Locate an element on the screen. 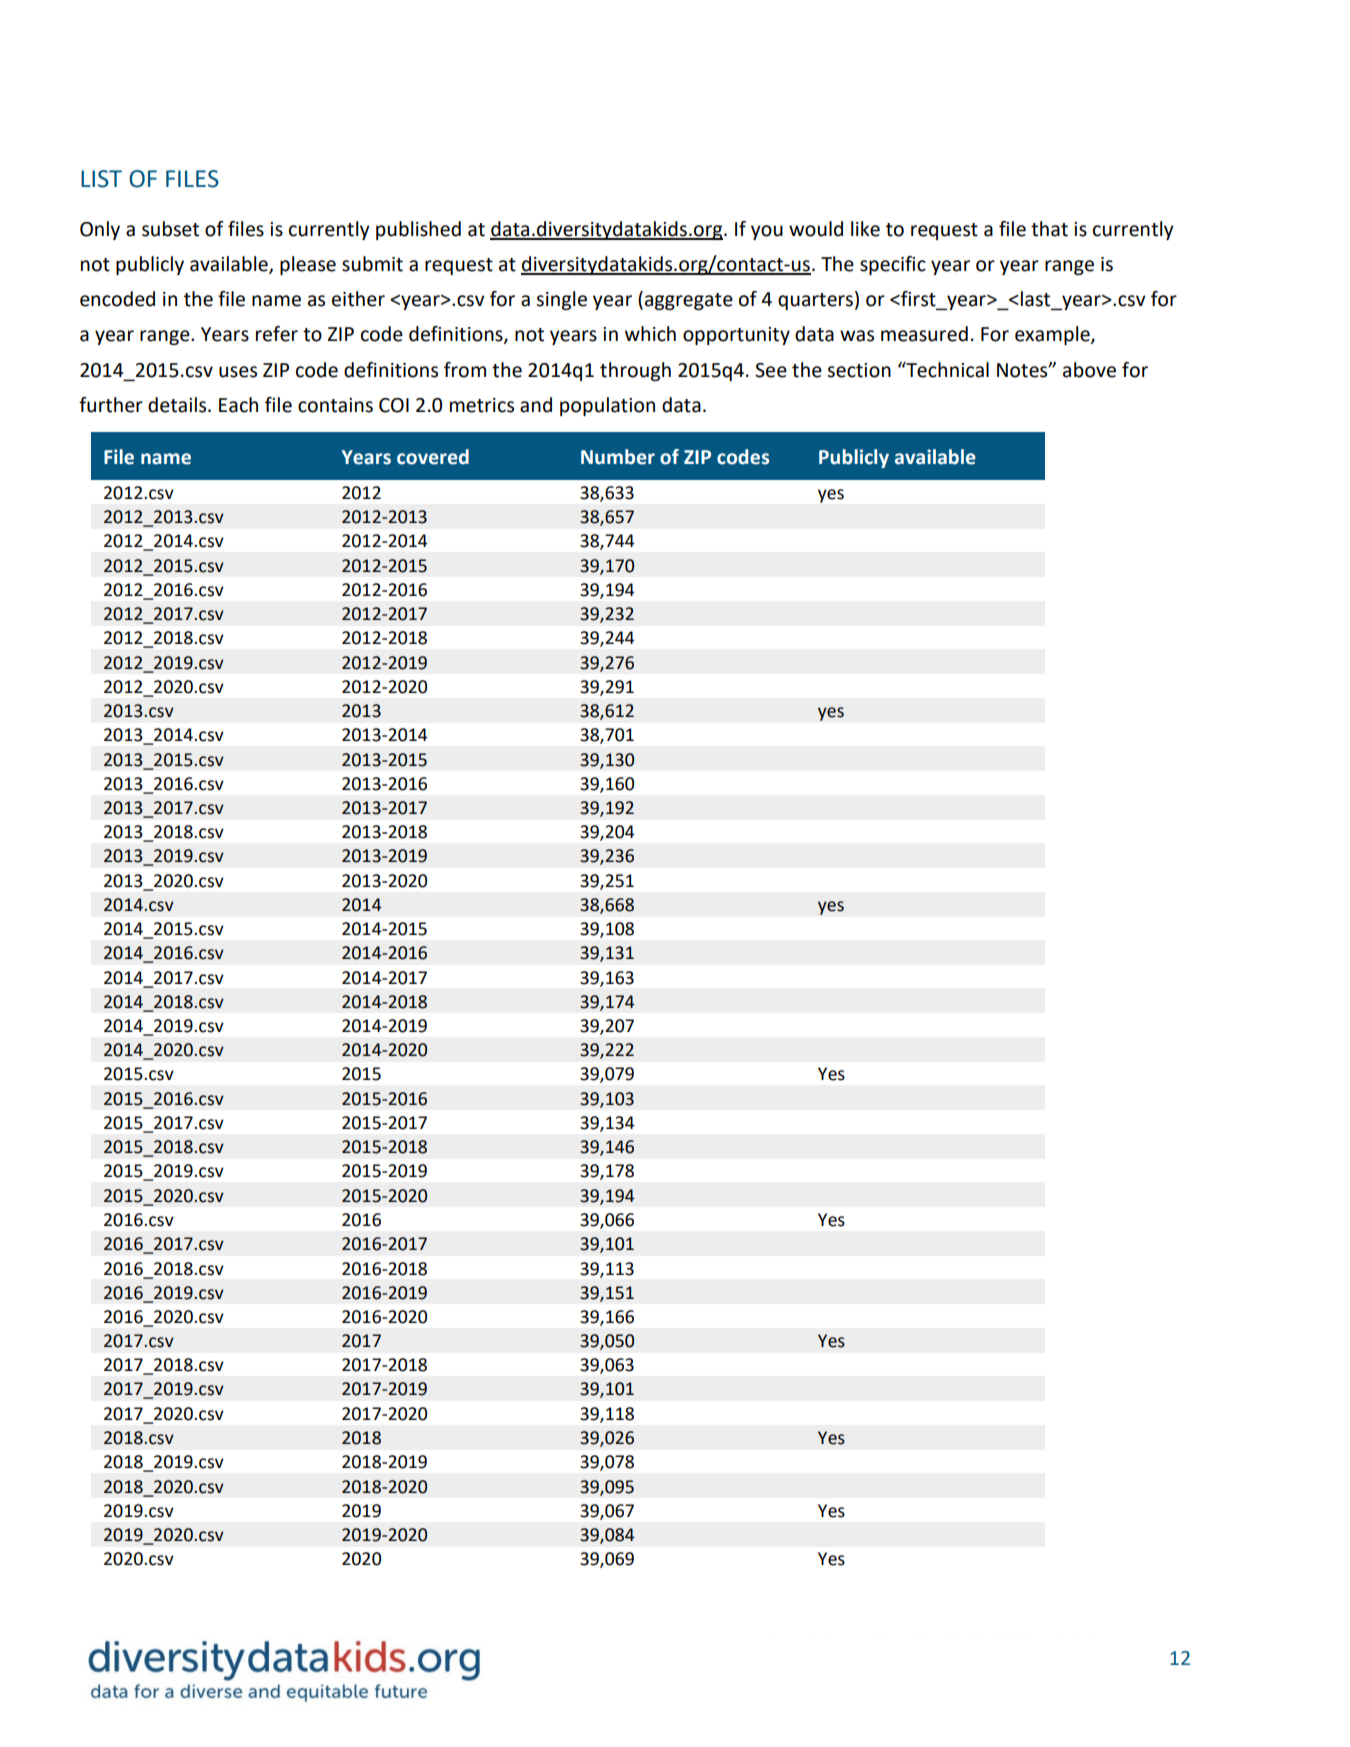 Image resolution: width=1350 pixels, height=1747 pixels. refer is located at coordinates (277, 334).
